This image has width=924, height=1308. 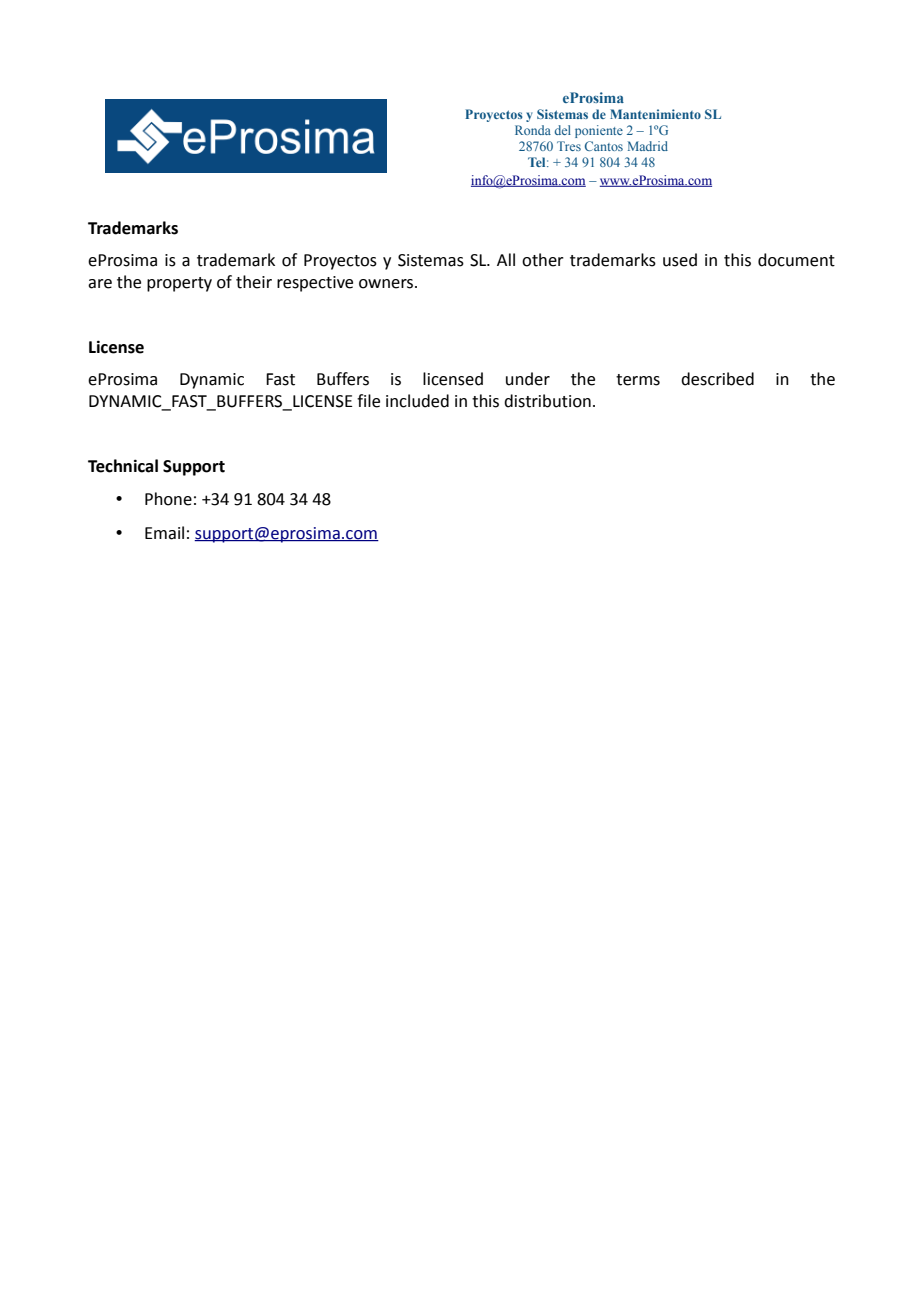 What do you see at coordinates (648, 146) in the image?
I see `Madrid` at bounding box center [648, 146].
